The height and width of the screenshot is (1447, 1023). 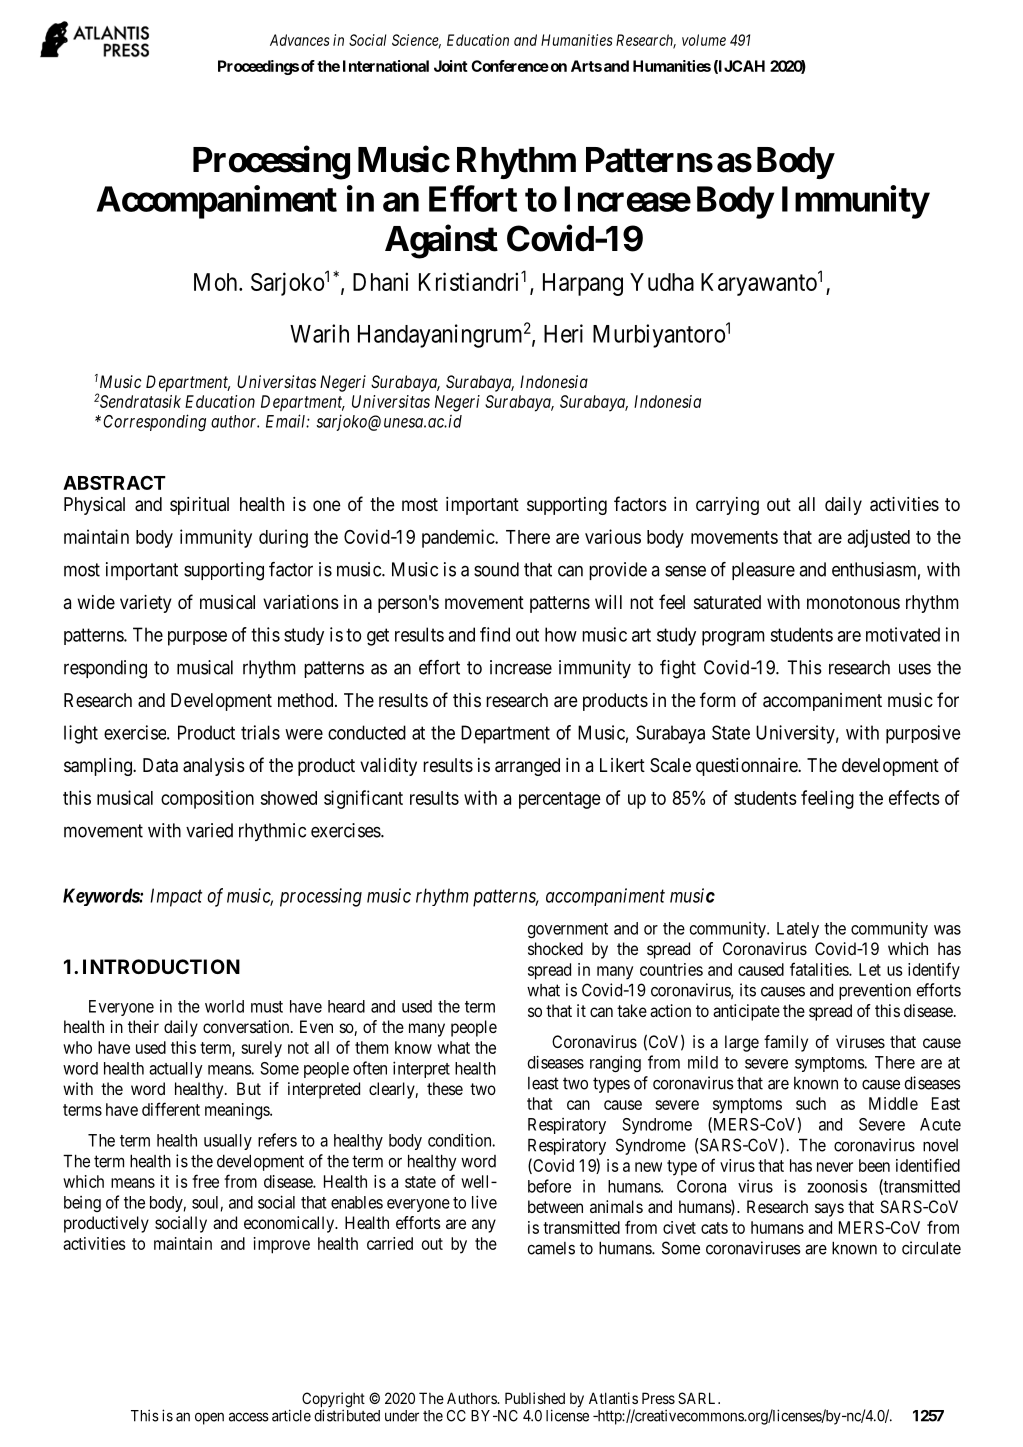 What do you see at coordinates (704, 40) in the screenshot?
I see `volume` at bounding box center [704, 40].
